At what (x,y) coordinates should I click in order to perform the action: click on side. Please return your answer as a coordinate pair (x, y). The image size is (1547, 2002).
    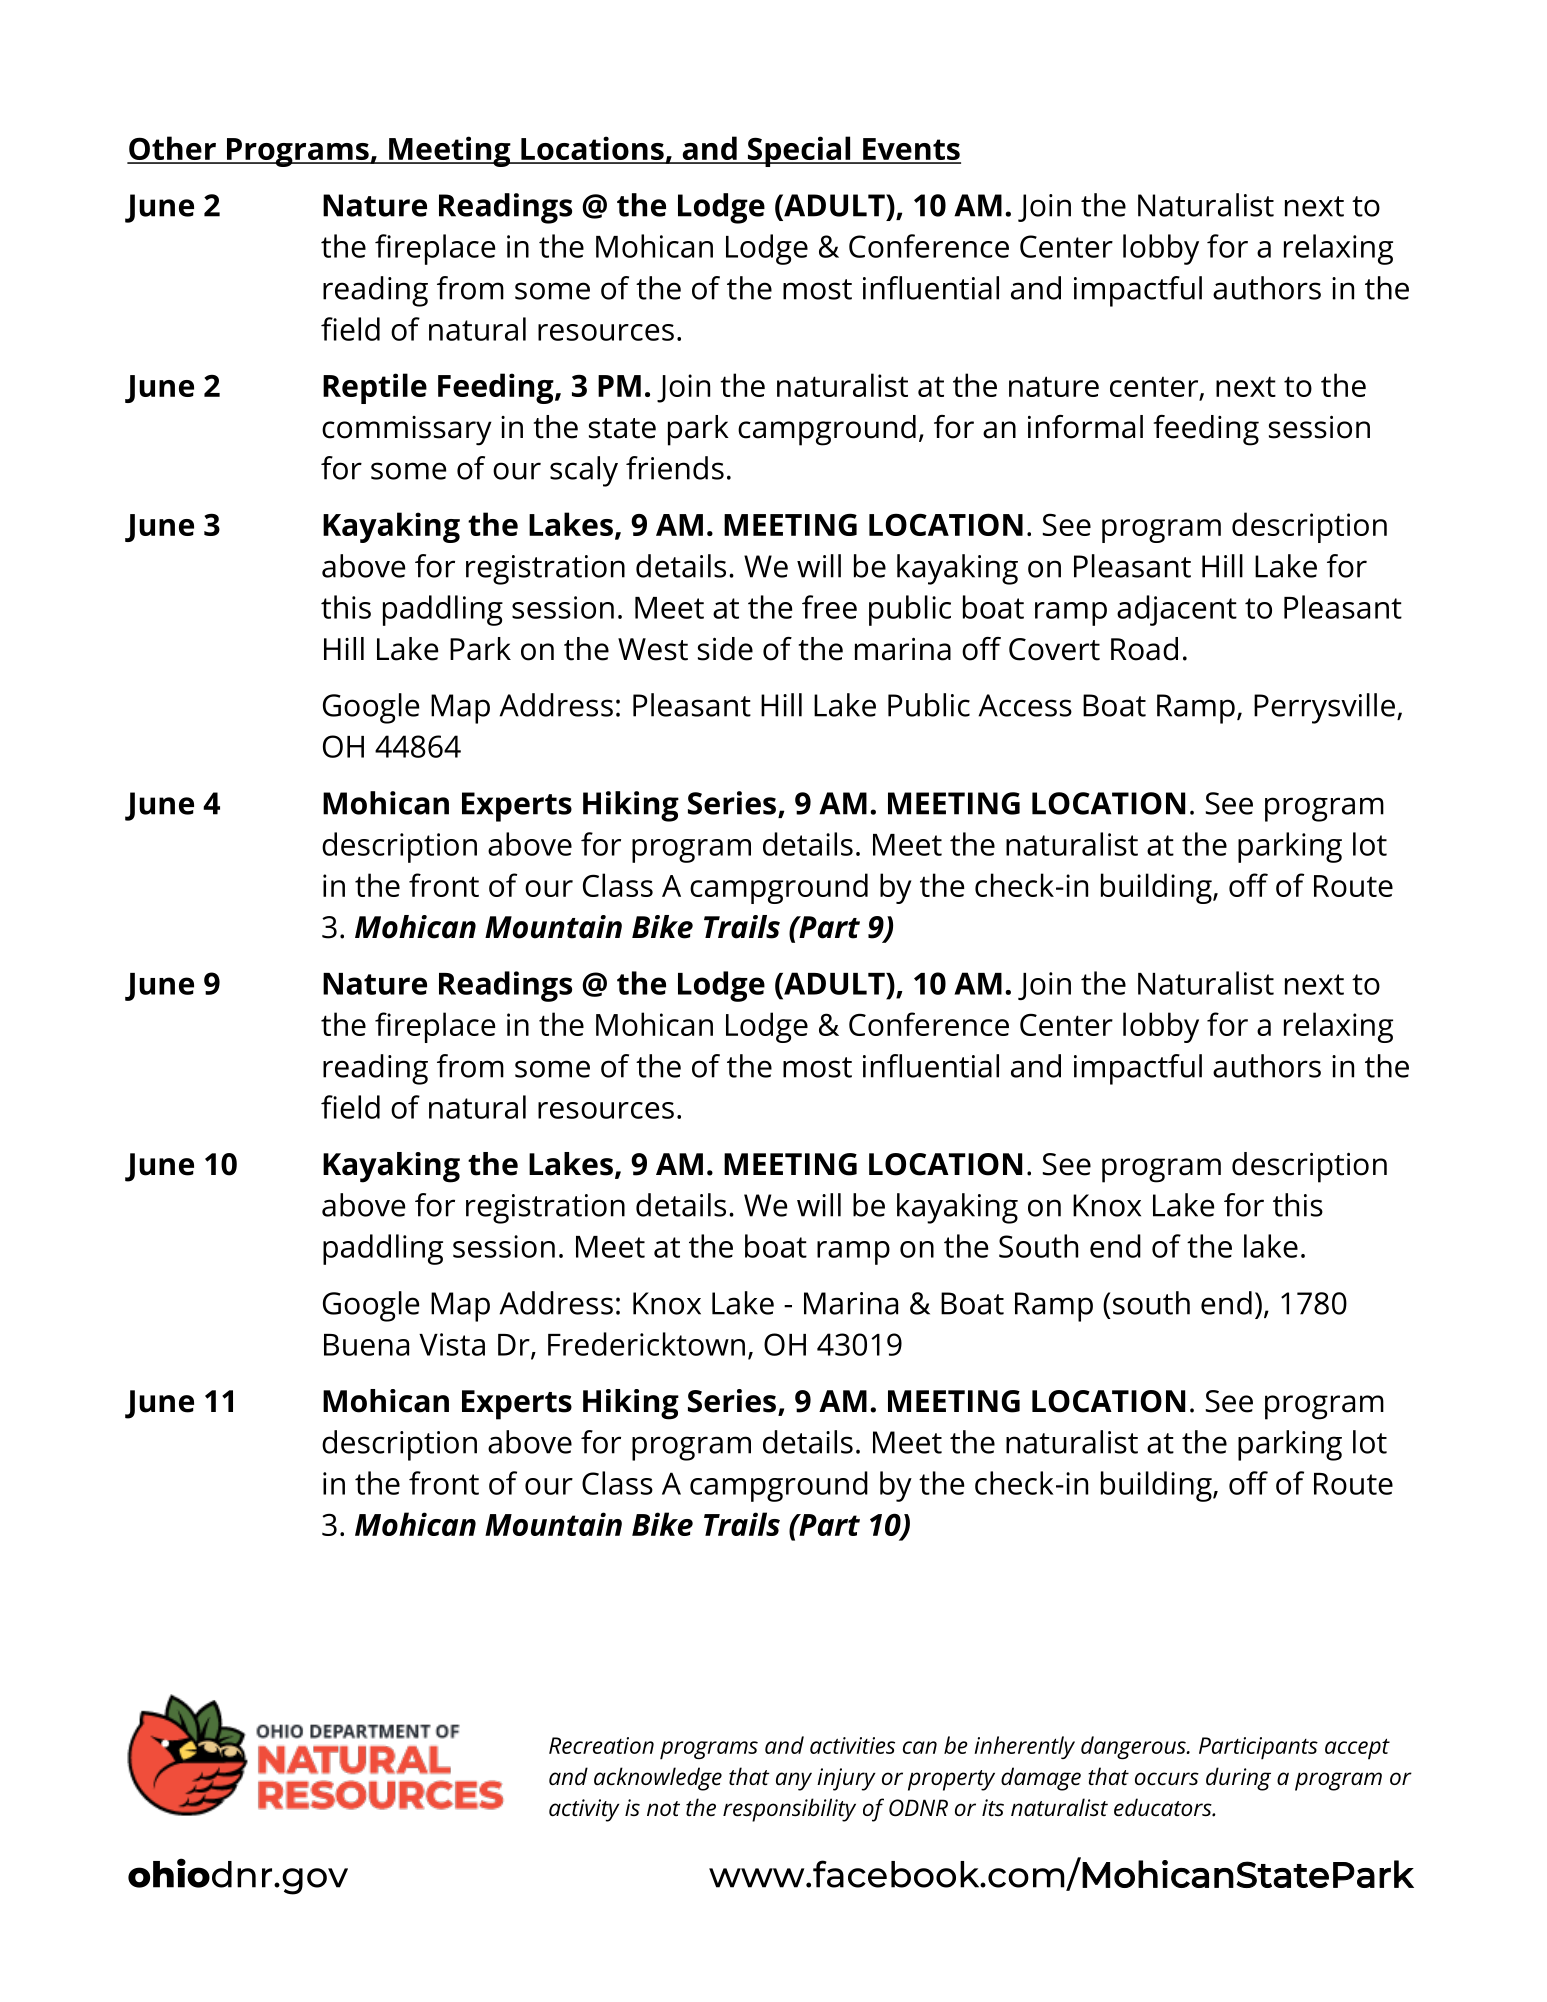
    Looking at the image, I should click on (725, 649).
